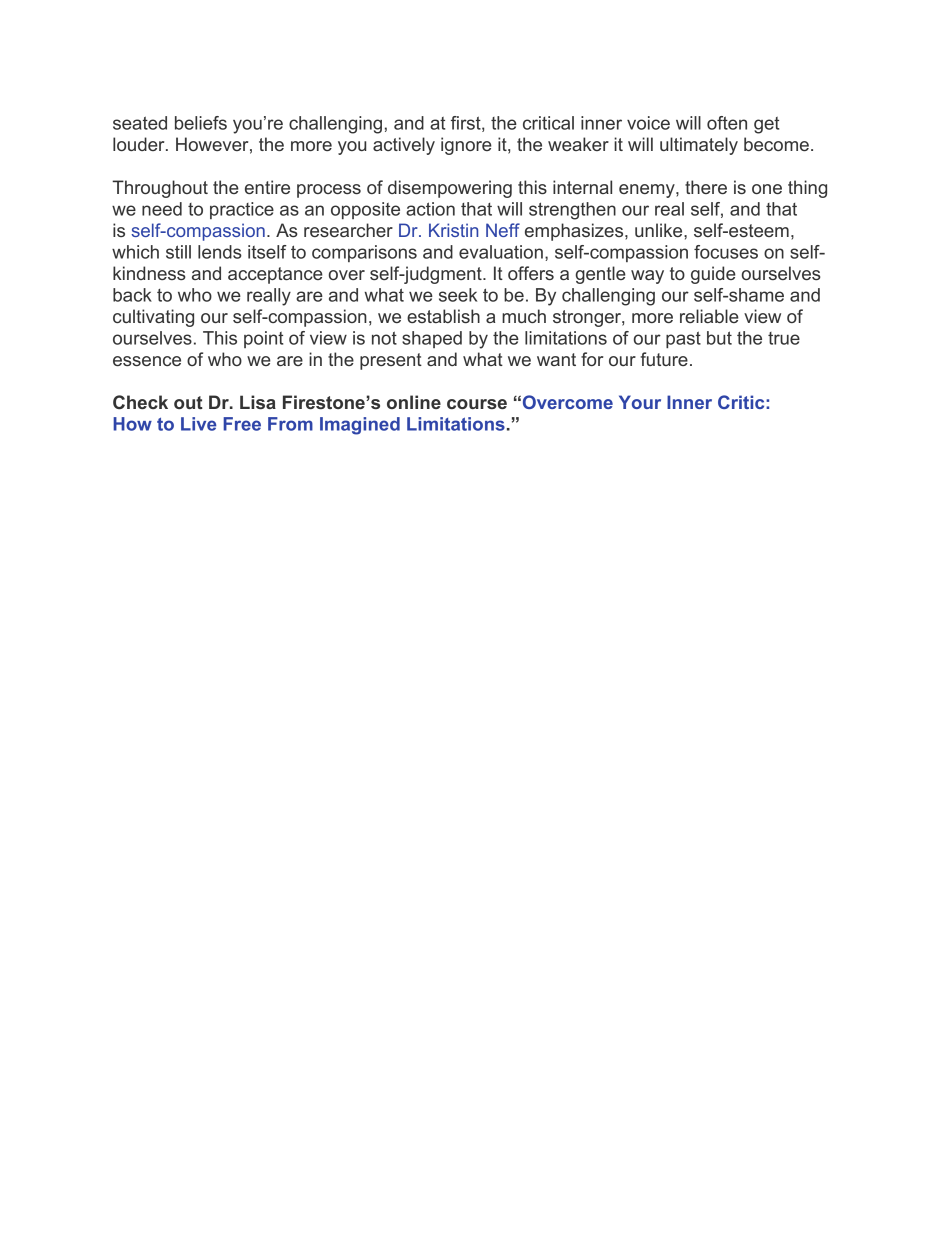 The width and height of the screenshot is (952, 1233). Describe the element at coordinates (198, 424) in the screenshot. I see `Live` at that location.
